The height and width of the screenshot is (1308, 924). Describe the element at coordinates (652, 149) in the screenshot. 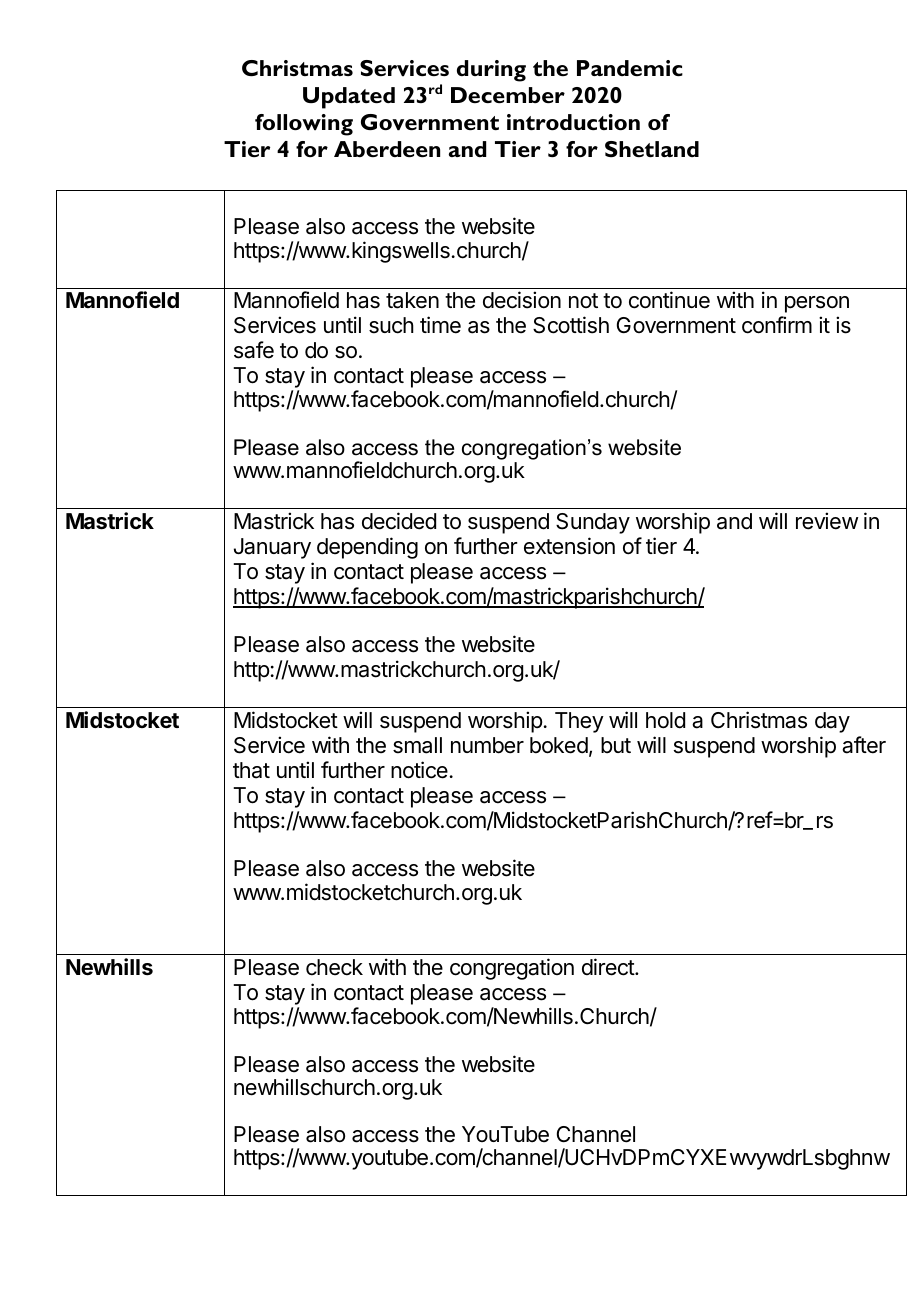

I see `Shetland` at that location.
